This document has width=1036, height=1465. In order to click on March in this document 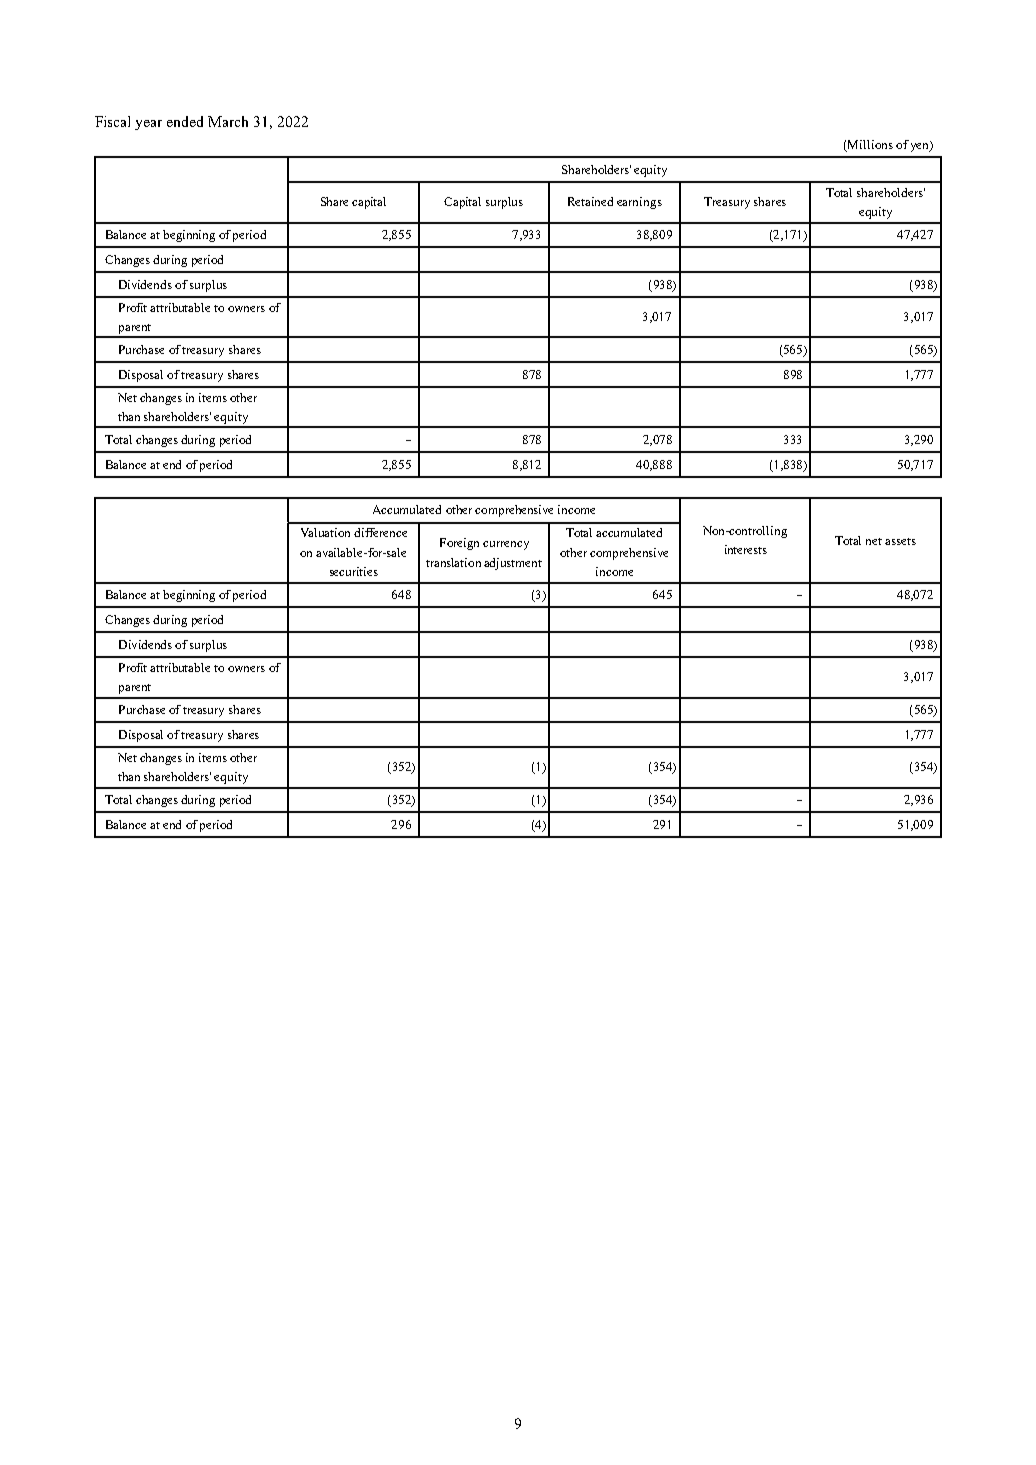, I will do `click(228, 121)`.
